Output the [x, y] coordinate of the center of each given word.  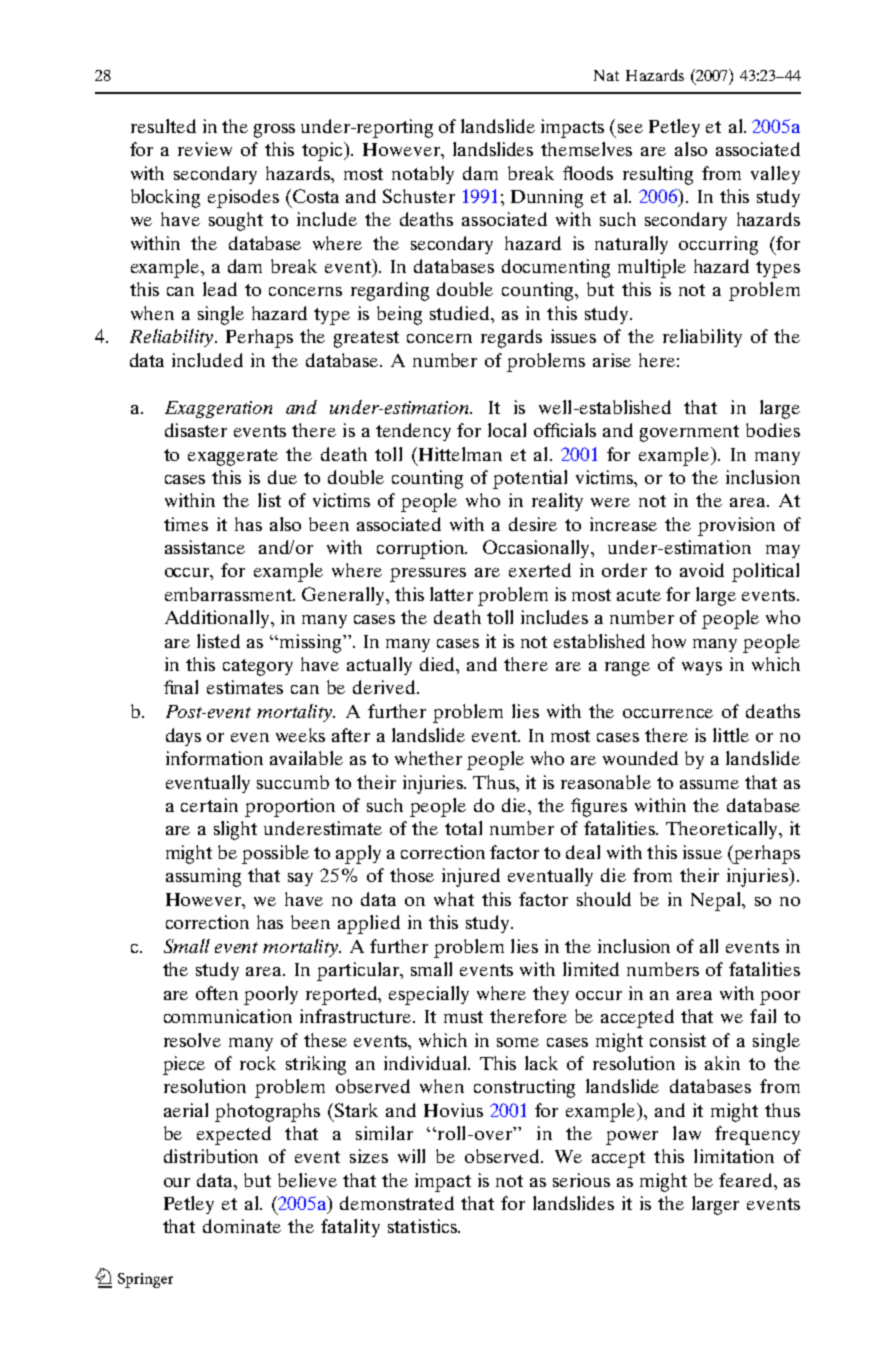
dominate [242, 1226]
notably [423, 175]
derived [385, 687]
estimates [245, 687]
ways [702, 668]
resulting [658, 175]
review [205, 149]
